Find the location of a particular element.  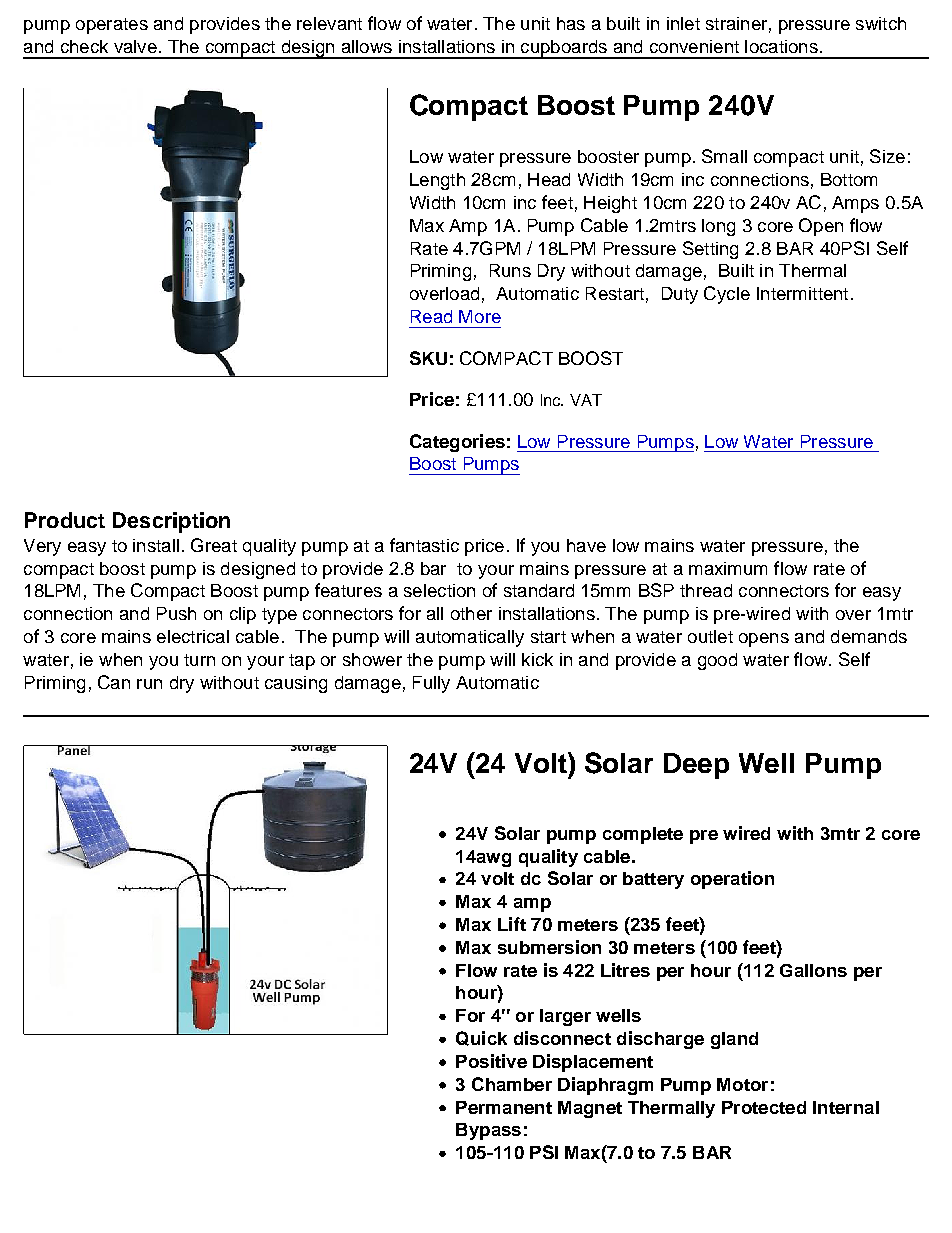

maximum is located at coordinates (728, 568).
